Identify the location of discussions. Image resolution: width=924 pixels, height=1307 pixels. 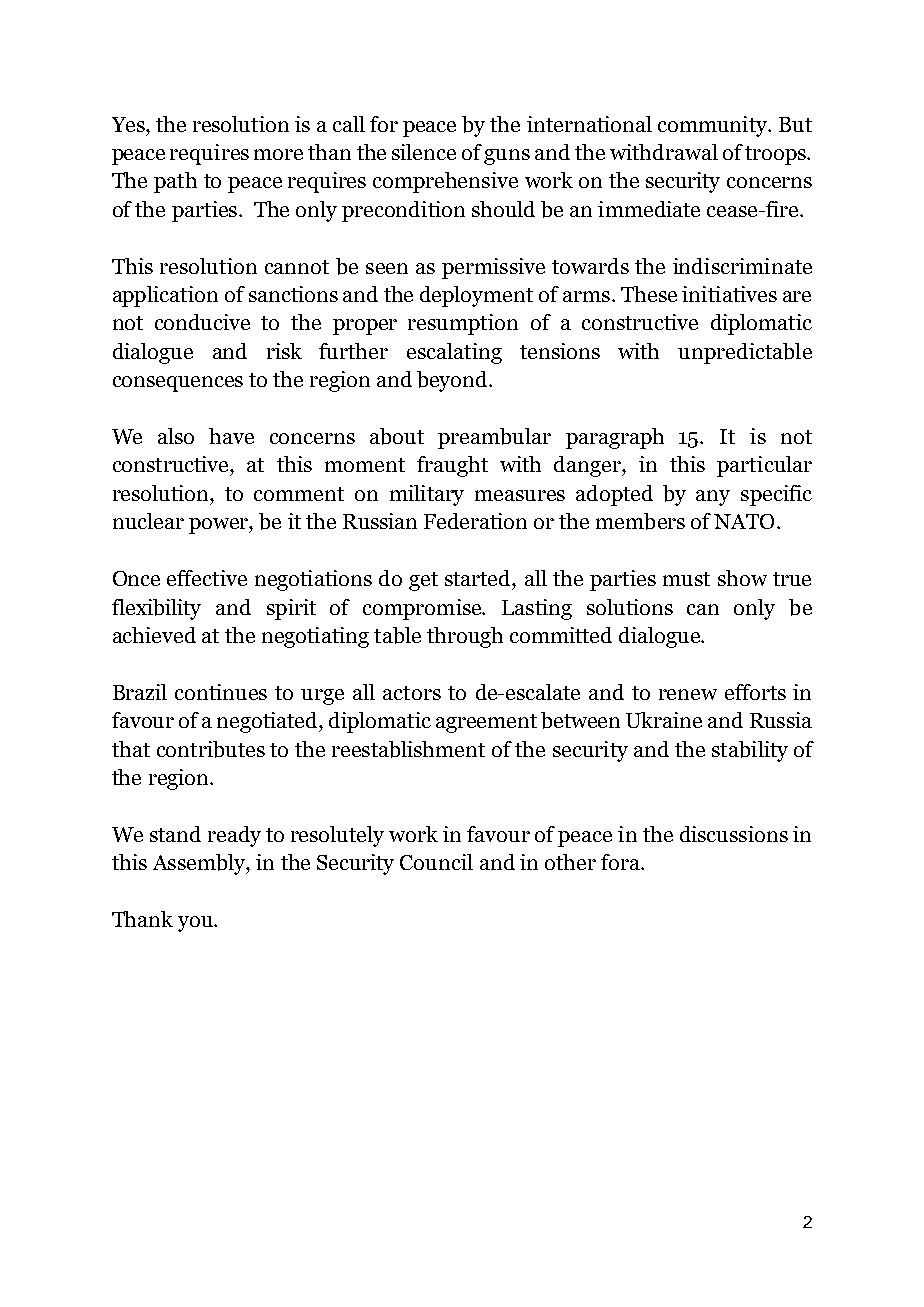
(734, 834).
